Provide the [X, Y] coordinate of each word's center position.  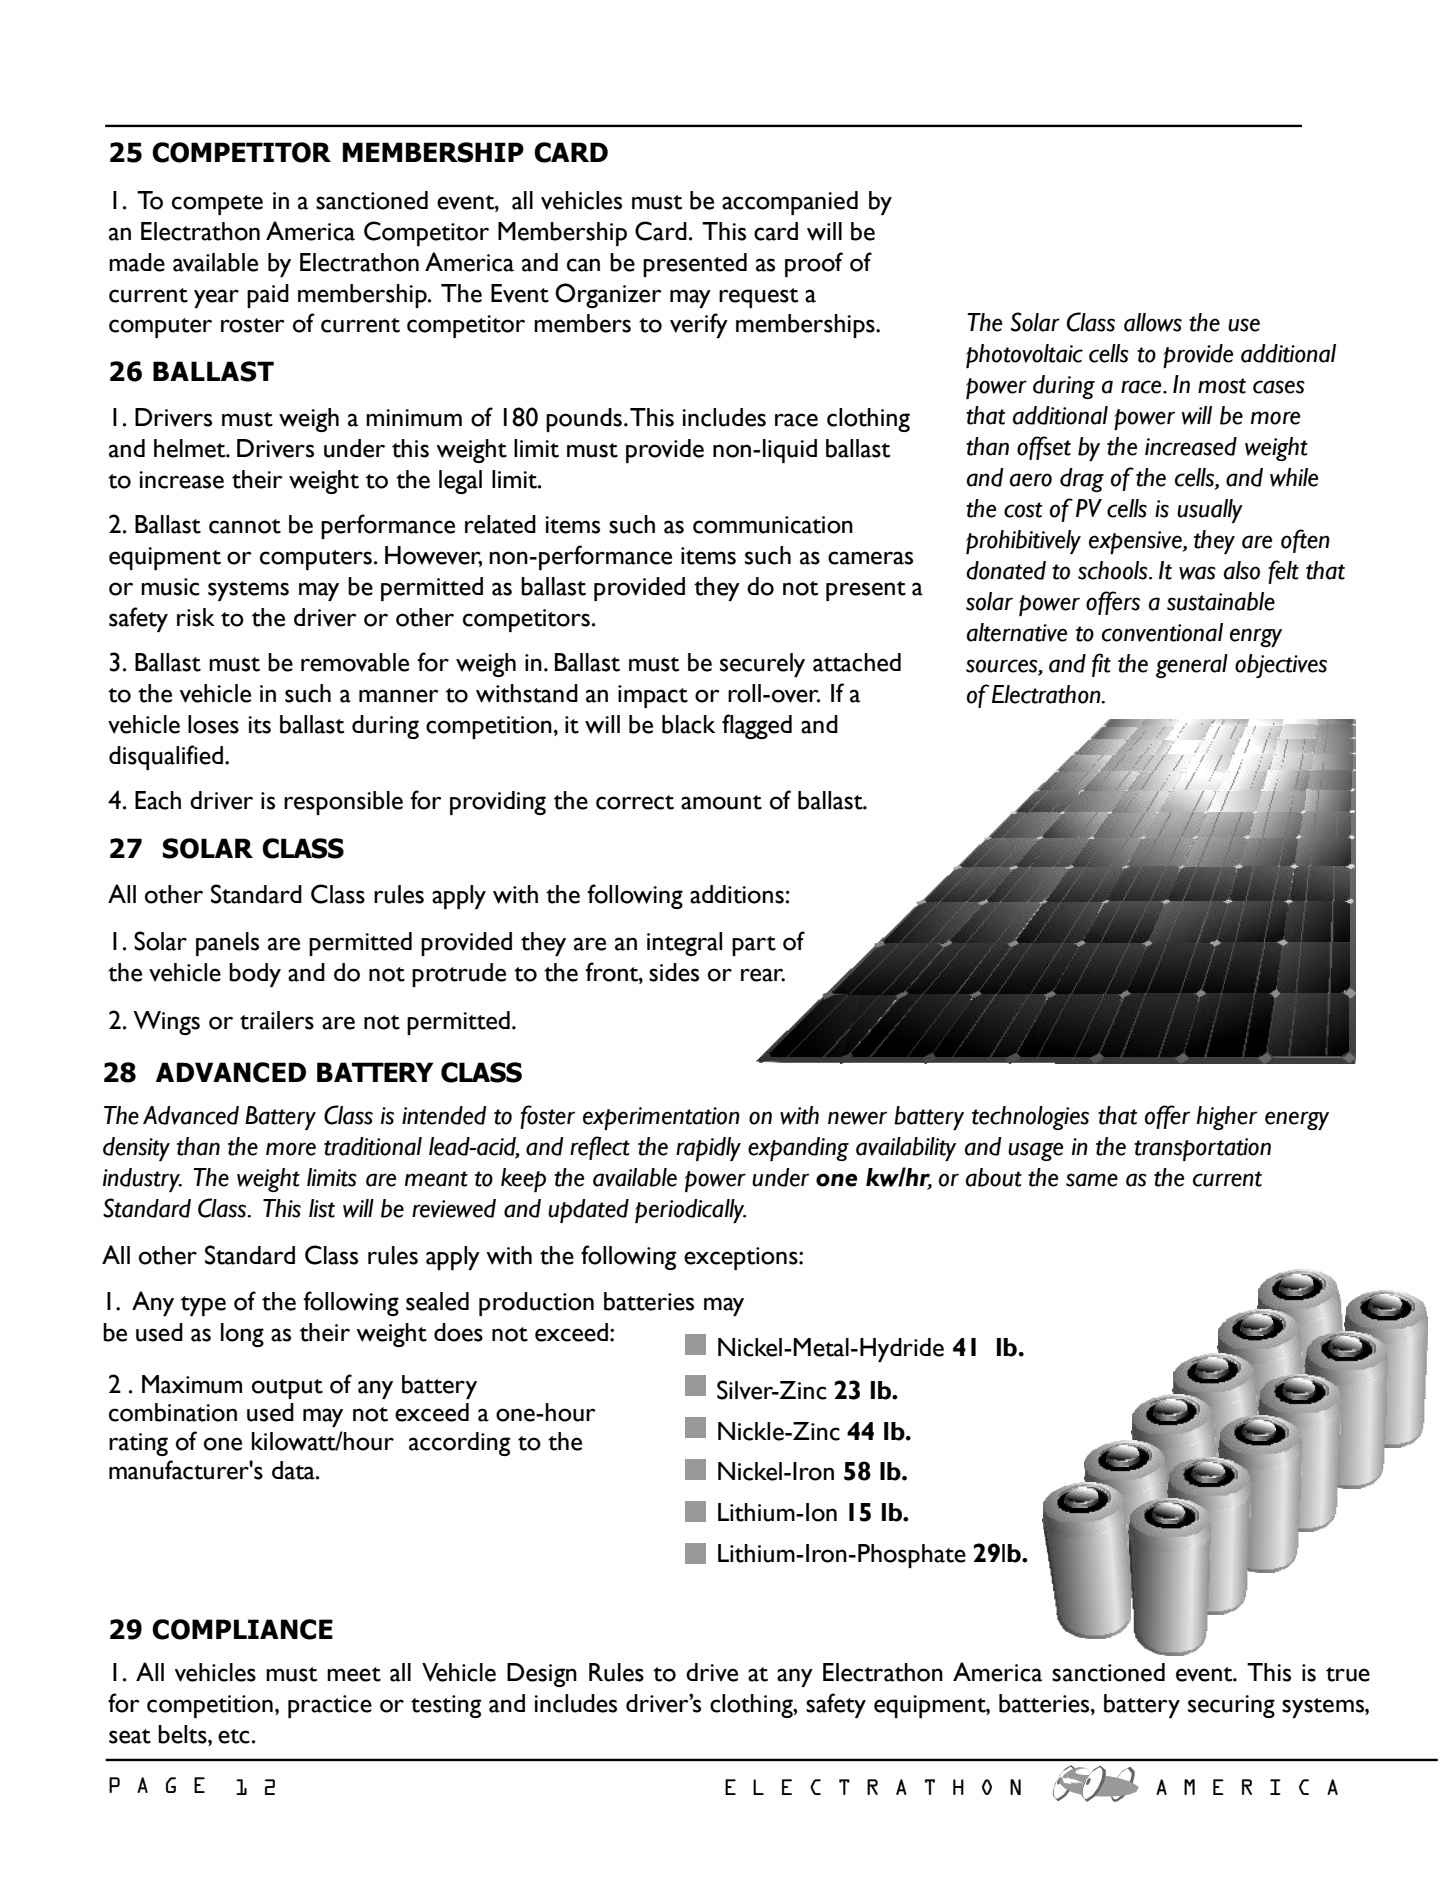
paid [268, 296]
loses [213, 724]
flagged [757, 726]
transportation [1202, 1149]
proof [814, 264]
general [1192, 666]
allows [1153, 322]
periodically [690, 1211]
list [322, 1208]
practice [330, 1706]
